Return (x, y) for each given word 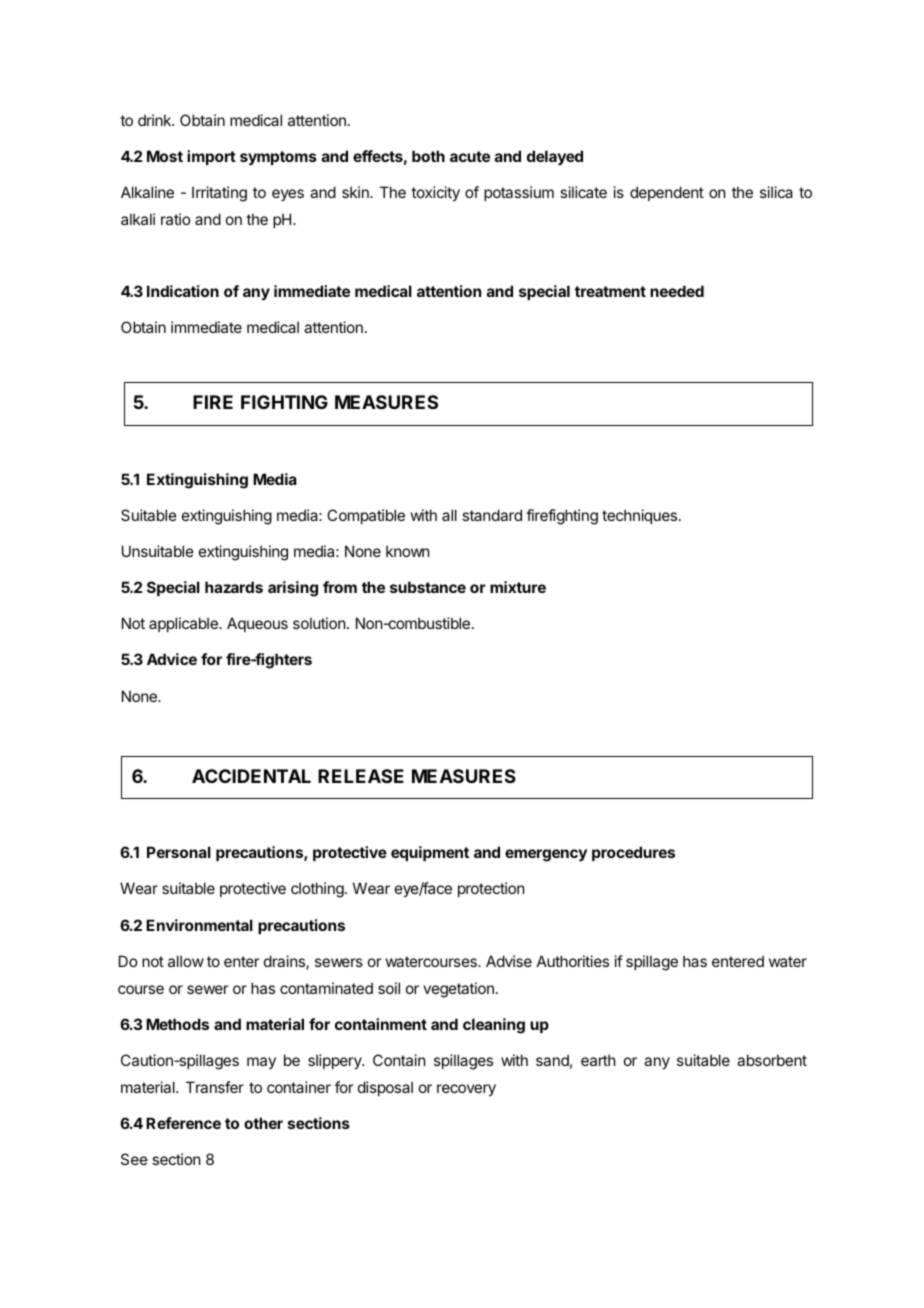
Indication (183, 291)
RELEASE (361, 776)
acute (470, 156)
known (407, 551)
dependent (667, 193)
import (211, 157)
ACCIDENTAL (251, 776)
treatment (610, 291)
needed (677, 291)
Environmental (199, 925)
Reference (183, 1123)
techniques (641, 516)
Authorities (573, 961)
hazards (234, 587)
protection (491, 889)
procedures (633, 853)
